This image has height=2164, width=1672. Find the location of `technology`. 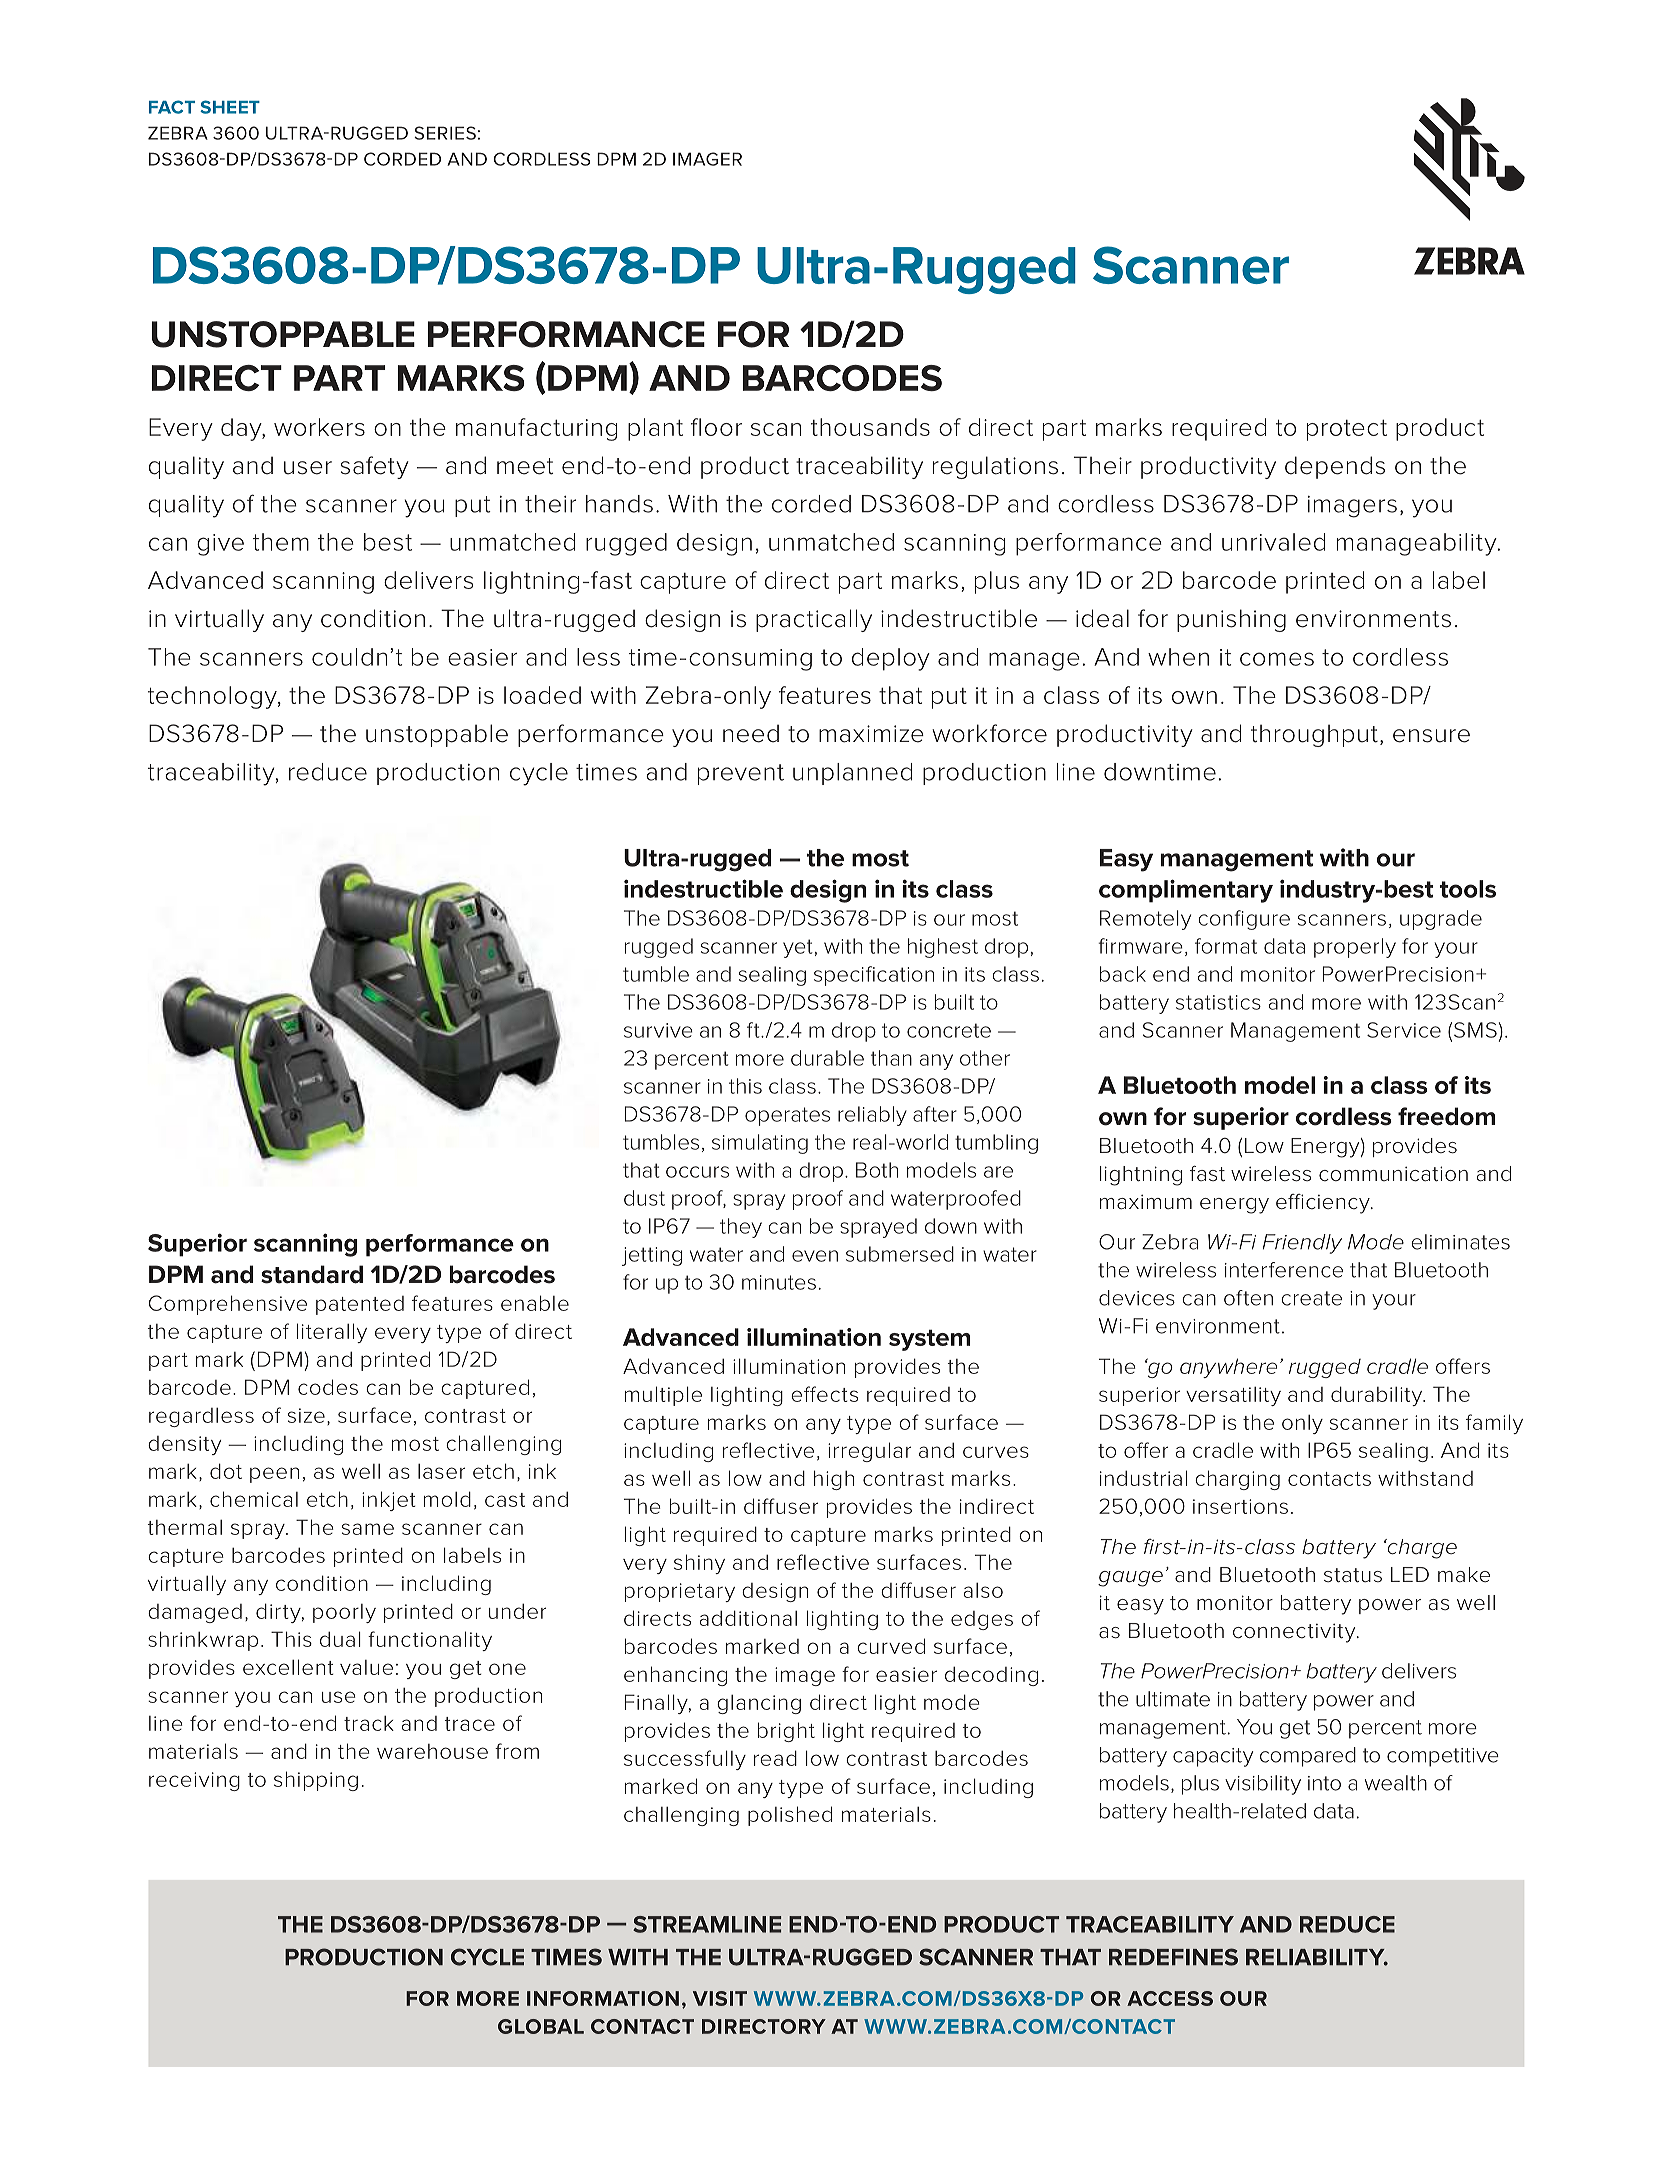

technology is located at coordinates (213, 697).
